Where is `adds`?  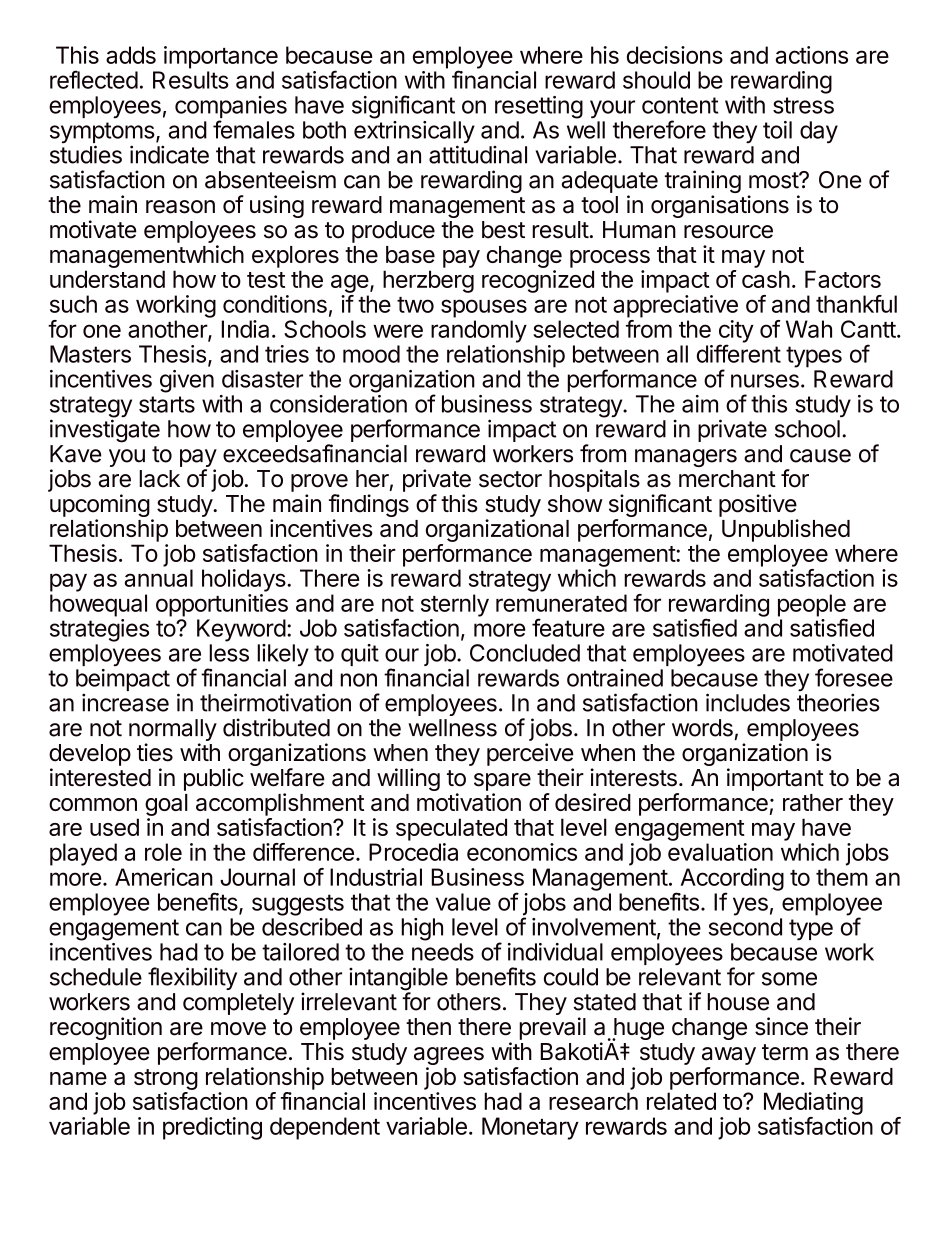
adds is located at coordinates (131, 55).
